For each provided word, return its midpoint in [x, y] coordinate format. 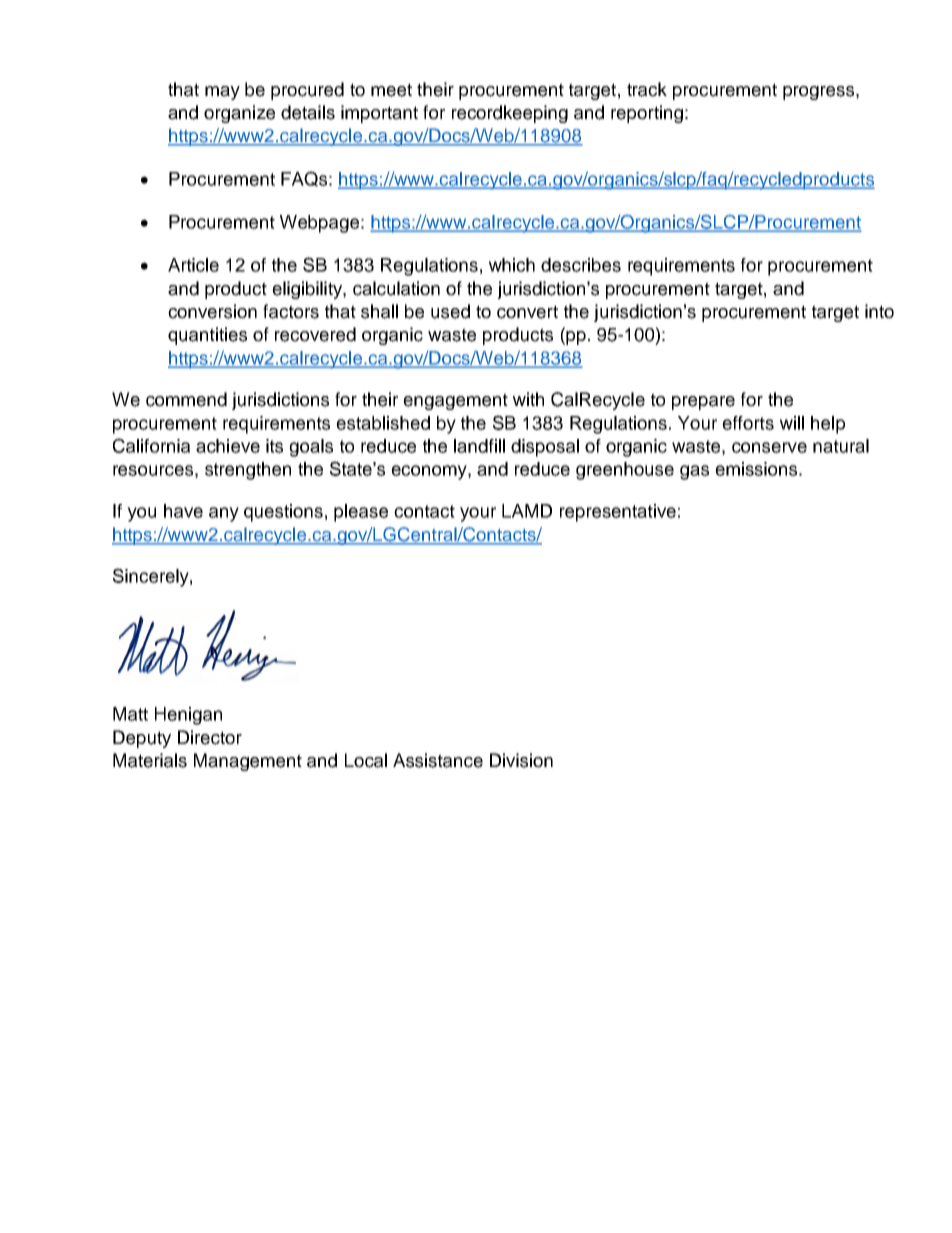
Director [210, 737]
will [792, 423]
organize [239, 114]
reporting [647, 114]
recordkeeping [510, 114]
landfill [479, 446]
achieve [228, 446]
